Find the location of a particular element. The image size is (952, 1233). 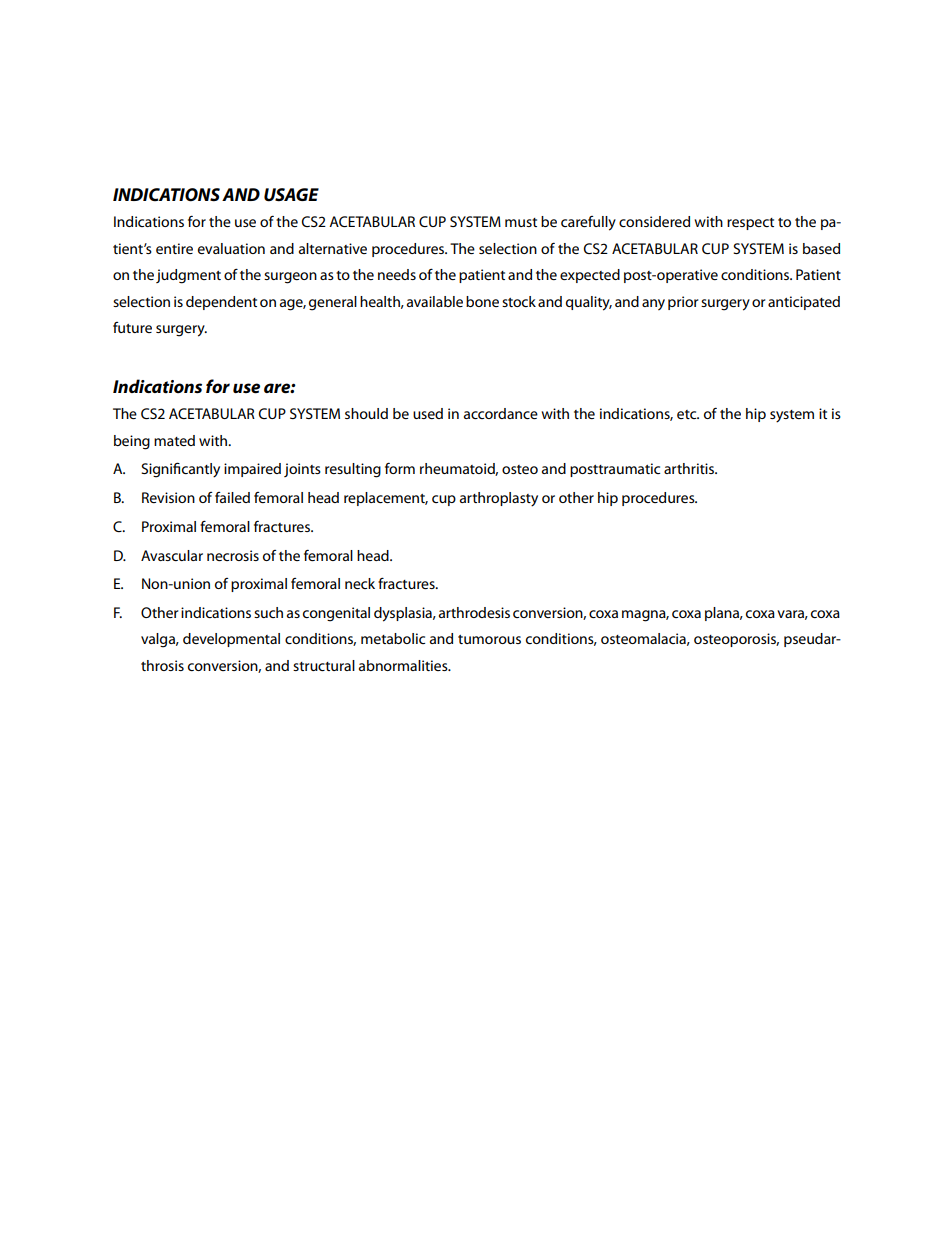

developmental is located at coordinates (231, 640).
